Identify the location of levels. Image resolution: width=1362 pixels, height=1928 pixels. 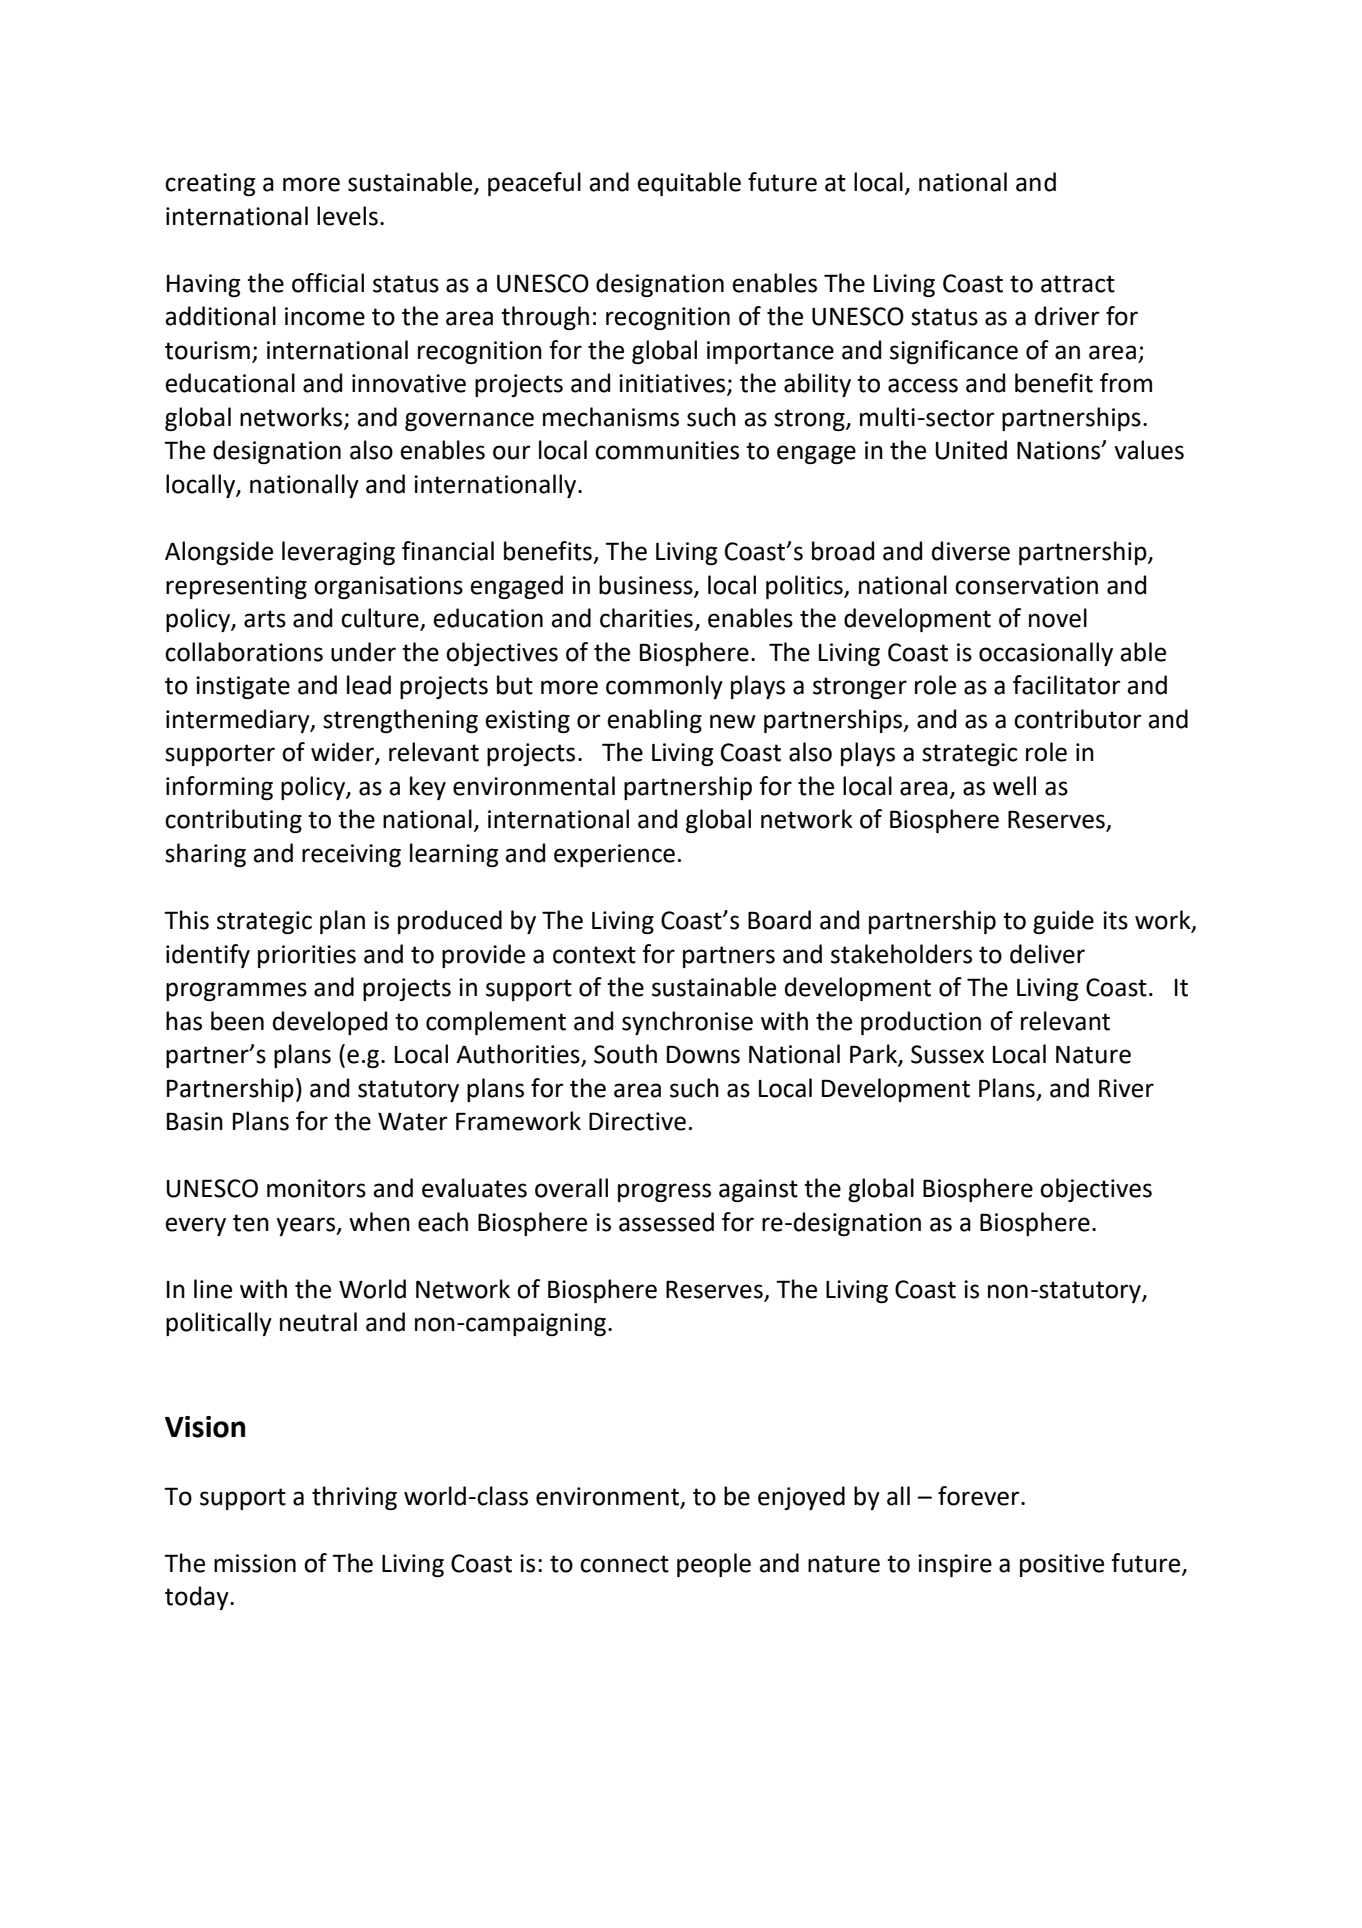
(347, 216).
